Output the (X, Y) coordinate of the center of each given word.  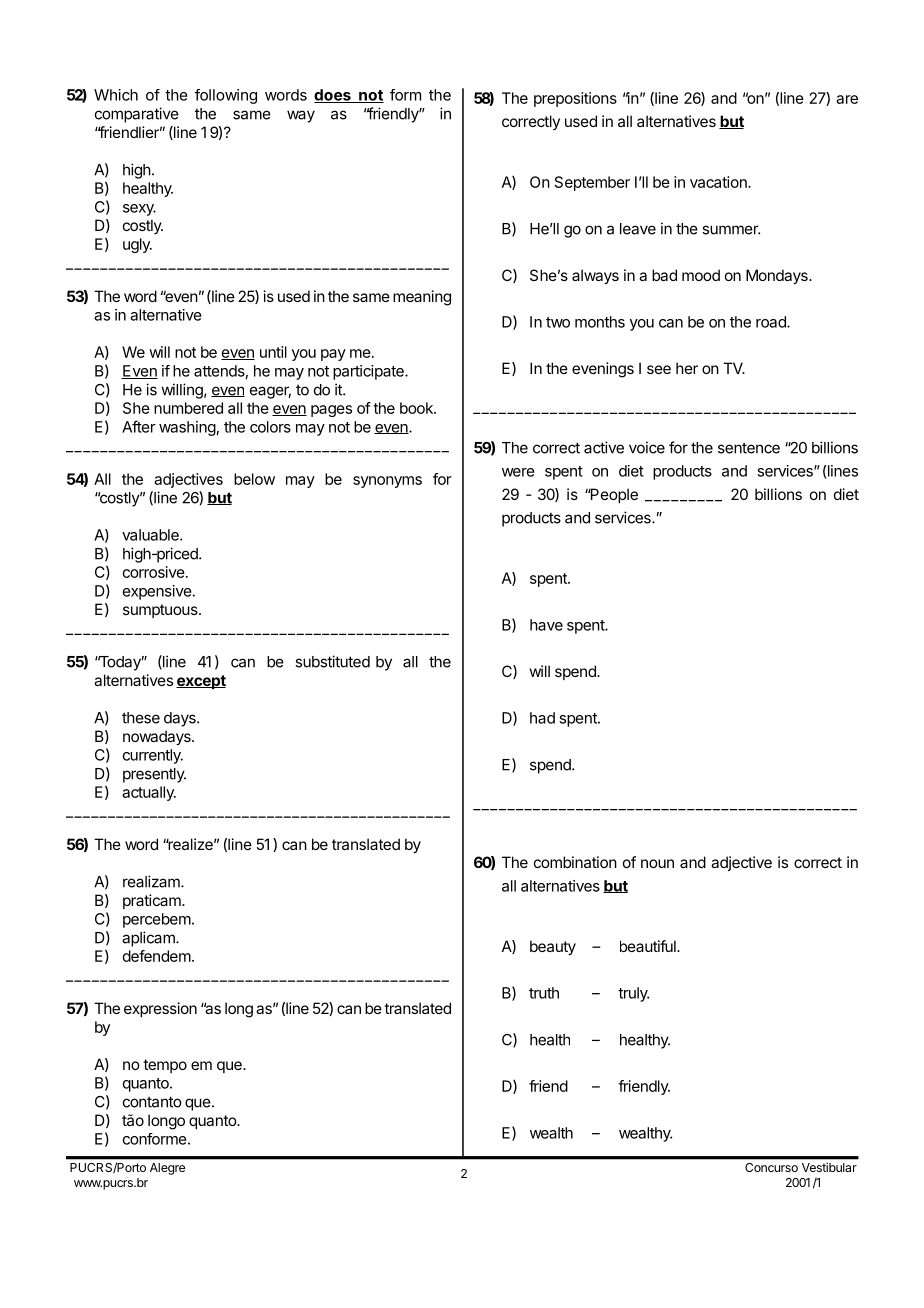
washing (187, 428)
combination (575, 862)
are (847, 99)
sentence (749, 448)
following (226, 96)
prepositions (575, 99)
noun (657, 863)
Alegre (167, 1169)
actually (149, 793)
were (518, 472)
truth (544, 993)
